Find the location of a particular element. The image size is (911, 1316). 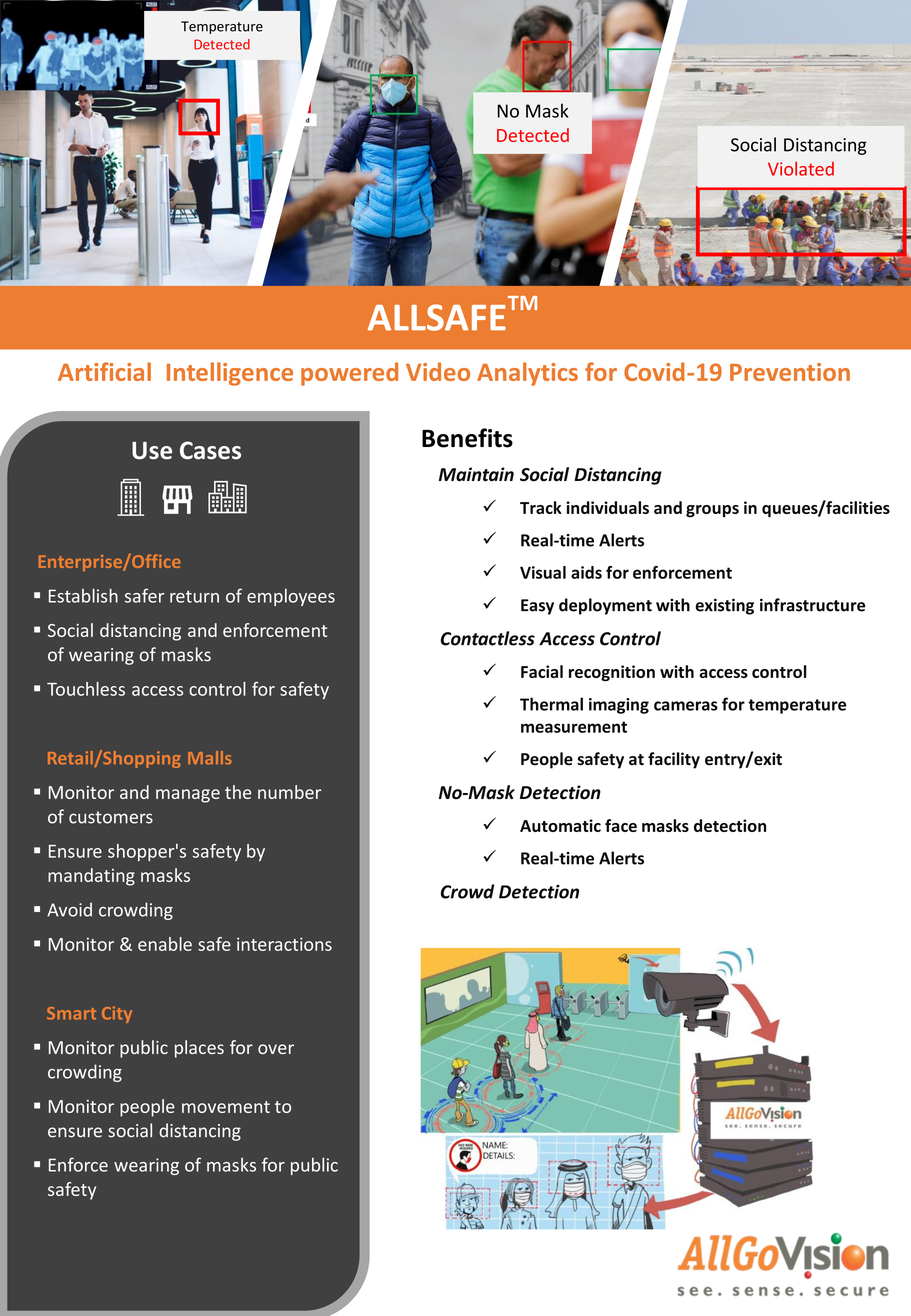

facility is located at coordinates (674, 760).
